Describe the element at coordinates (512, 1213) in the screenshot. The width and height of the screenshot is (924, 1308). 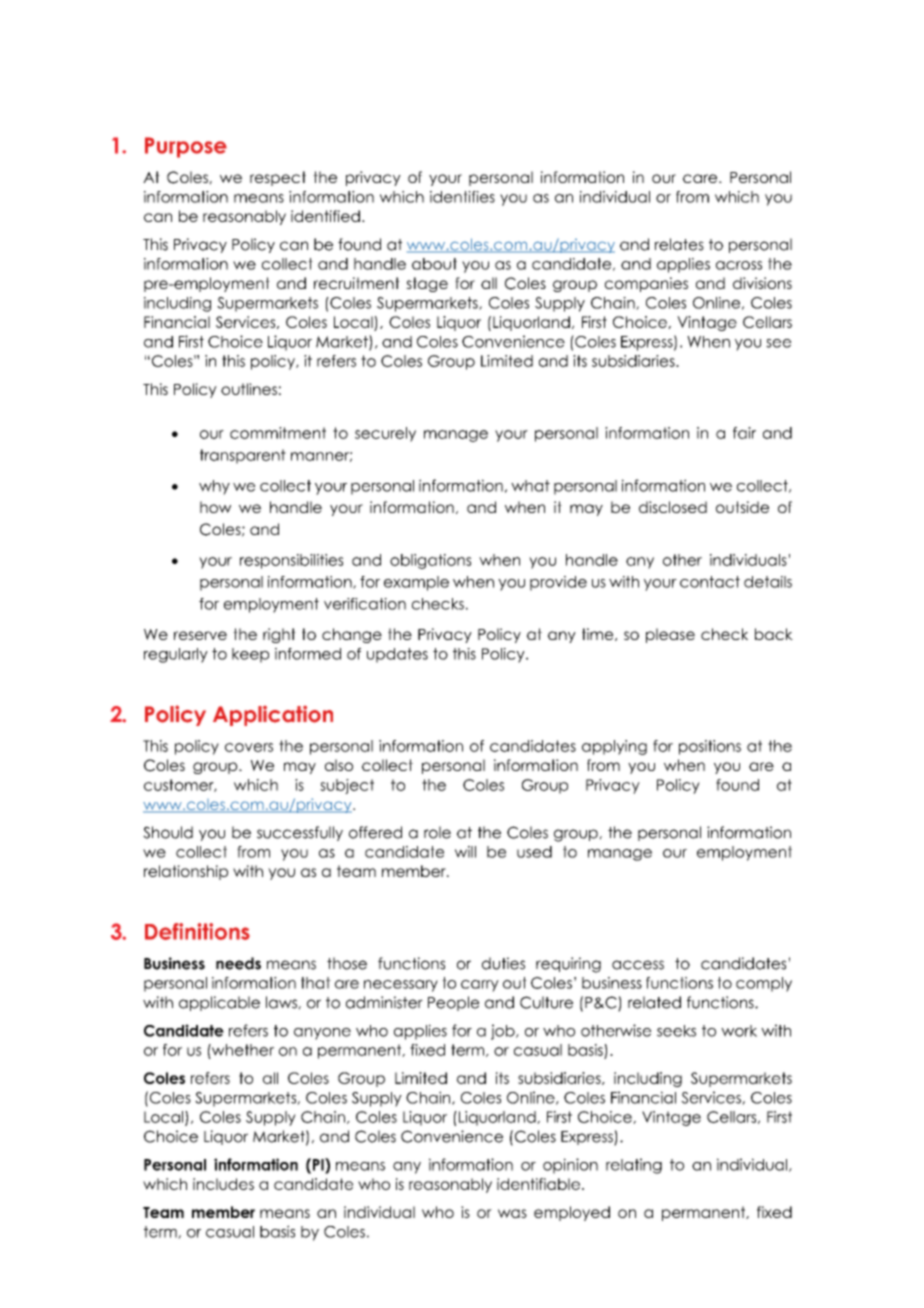
I see `was` at that location.
